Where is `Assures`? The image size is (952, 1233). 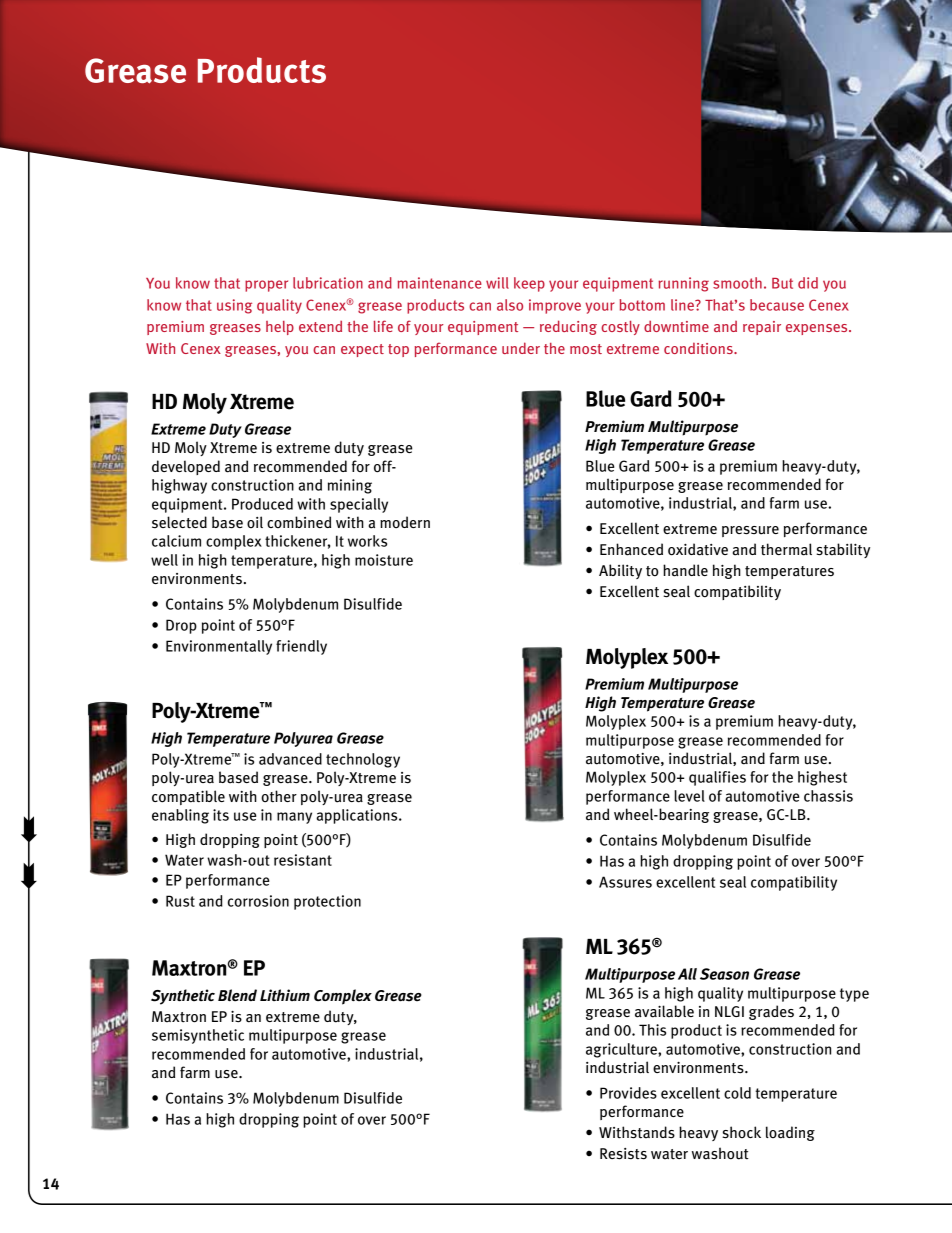
Assures is located at coordinates (625, 882).
